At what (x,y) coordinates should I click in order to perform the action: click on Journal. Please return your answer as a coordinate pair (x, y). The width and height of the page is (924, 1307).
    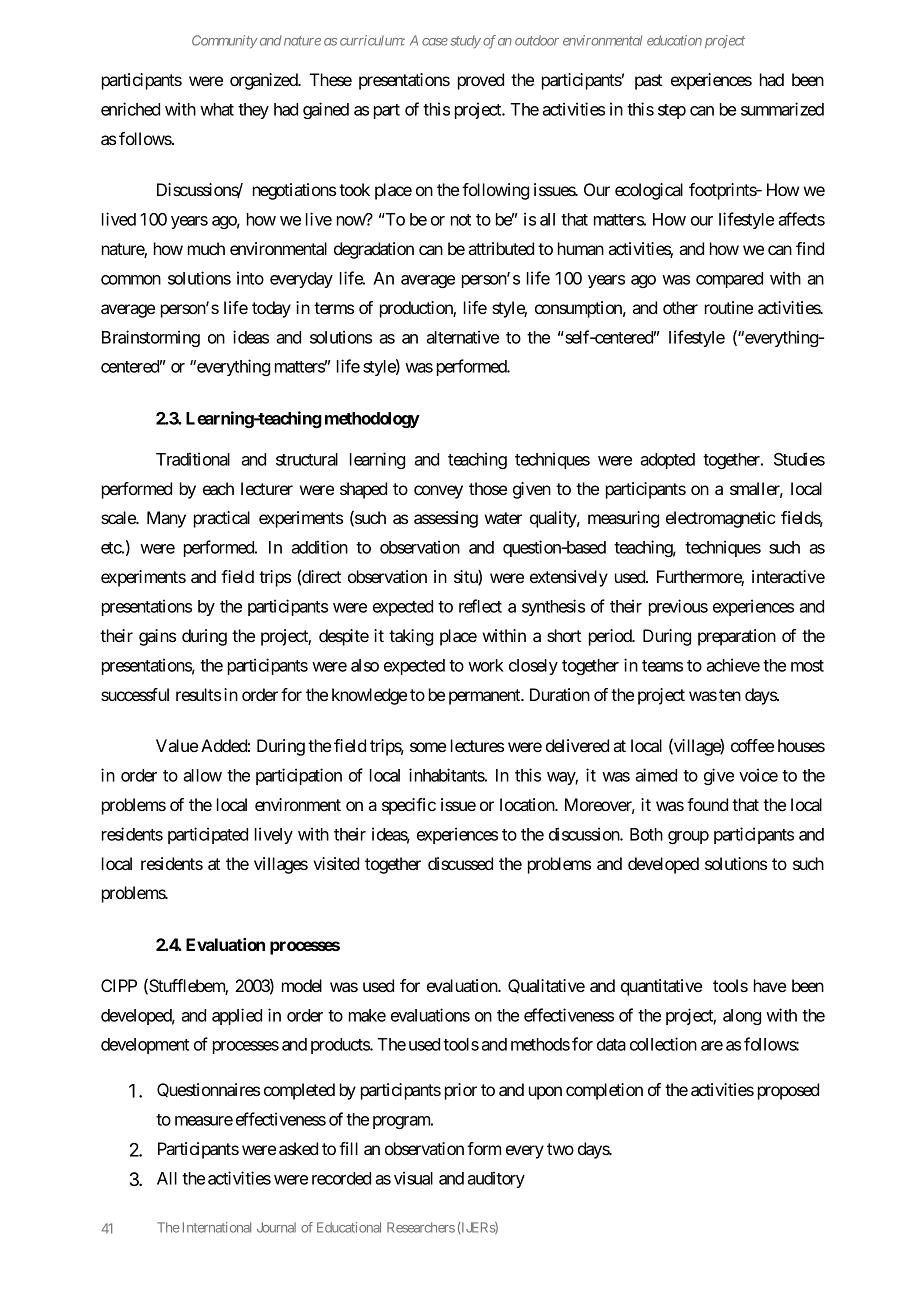
    Looking at the image, I should click on (276, 1227).
